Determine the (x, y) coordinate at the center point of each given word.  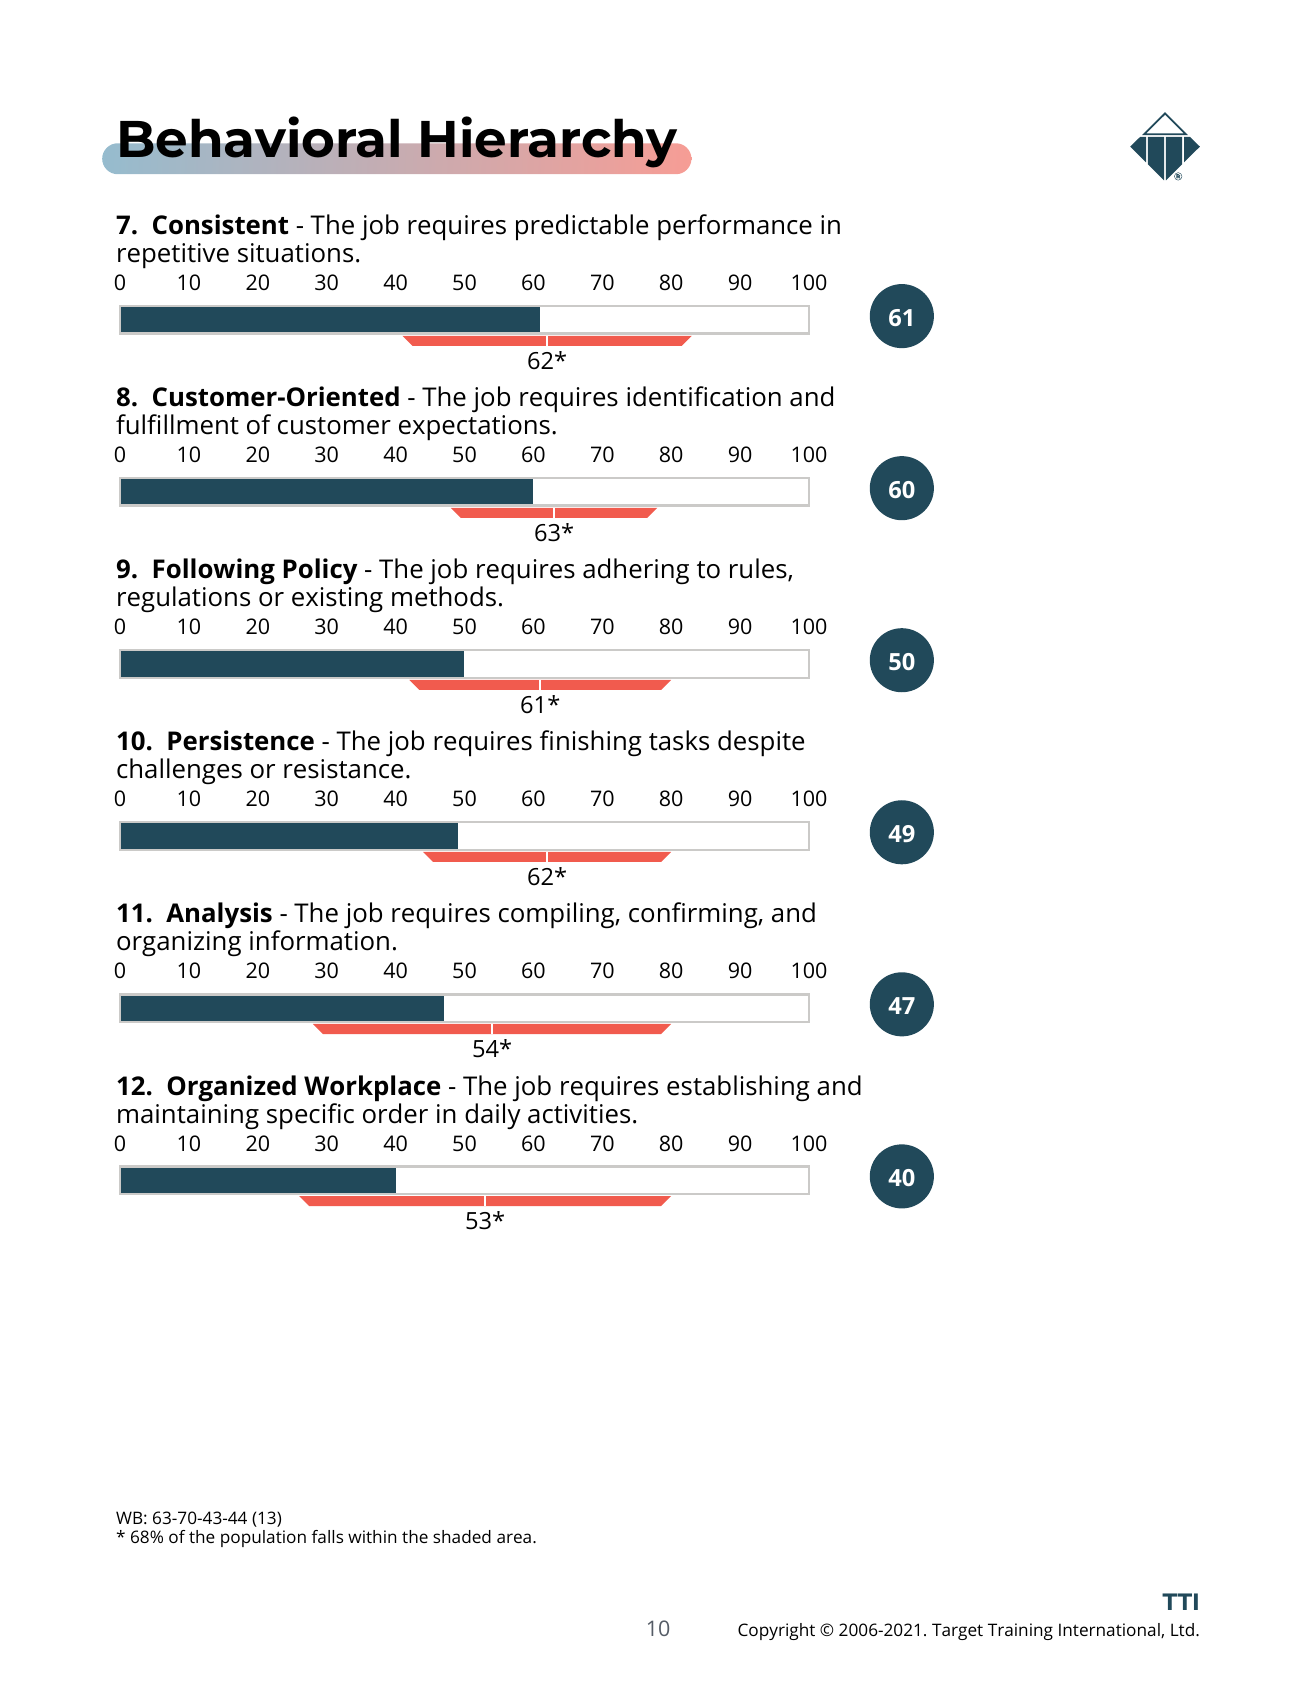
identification (704, 396)
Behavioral (259, 137)
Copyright (776, 1631)
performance (735, 227)
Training (1020, 1631)
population (263, 1538)
